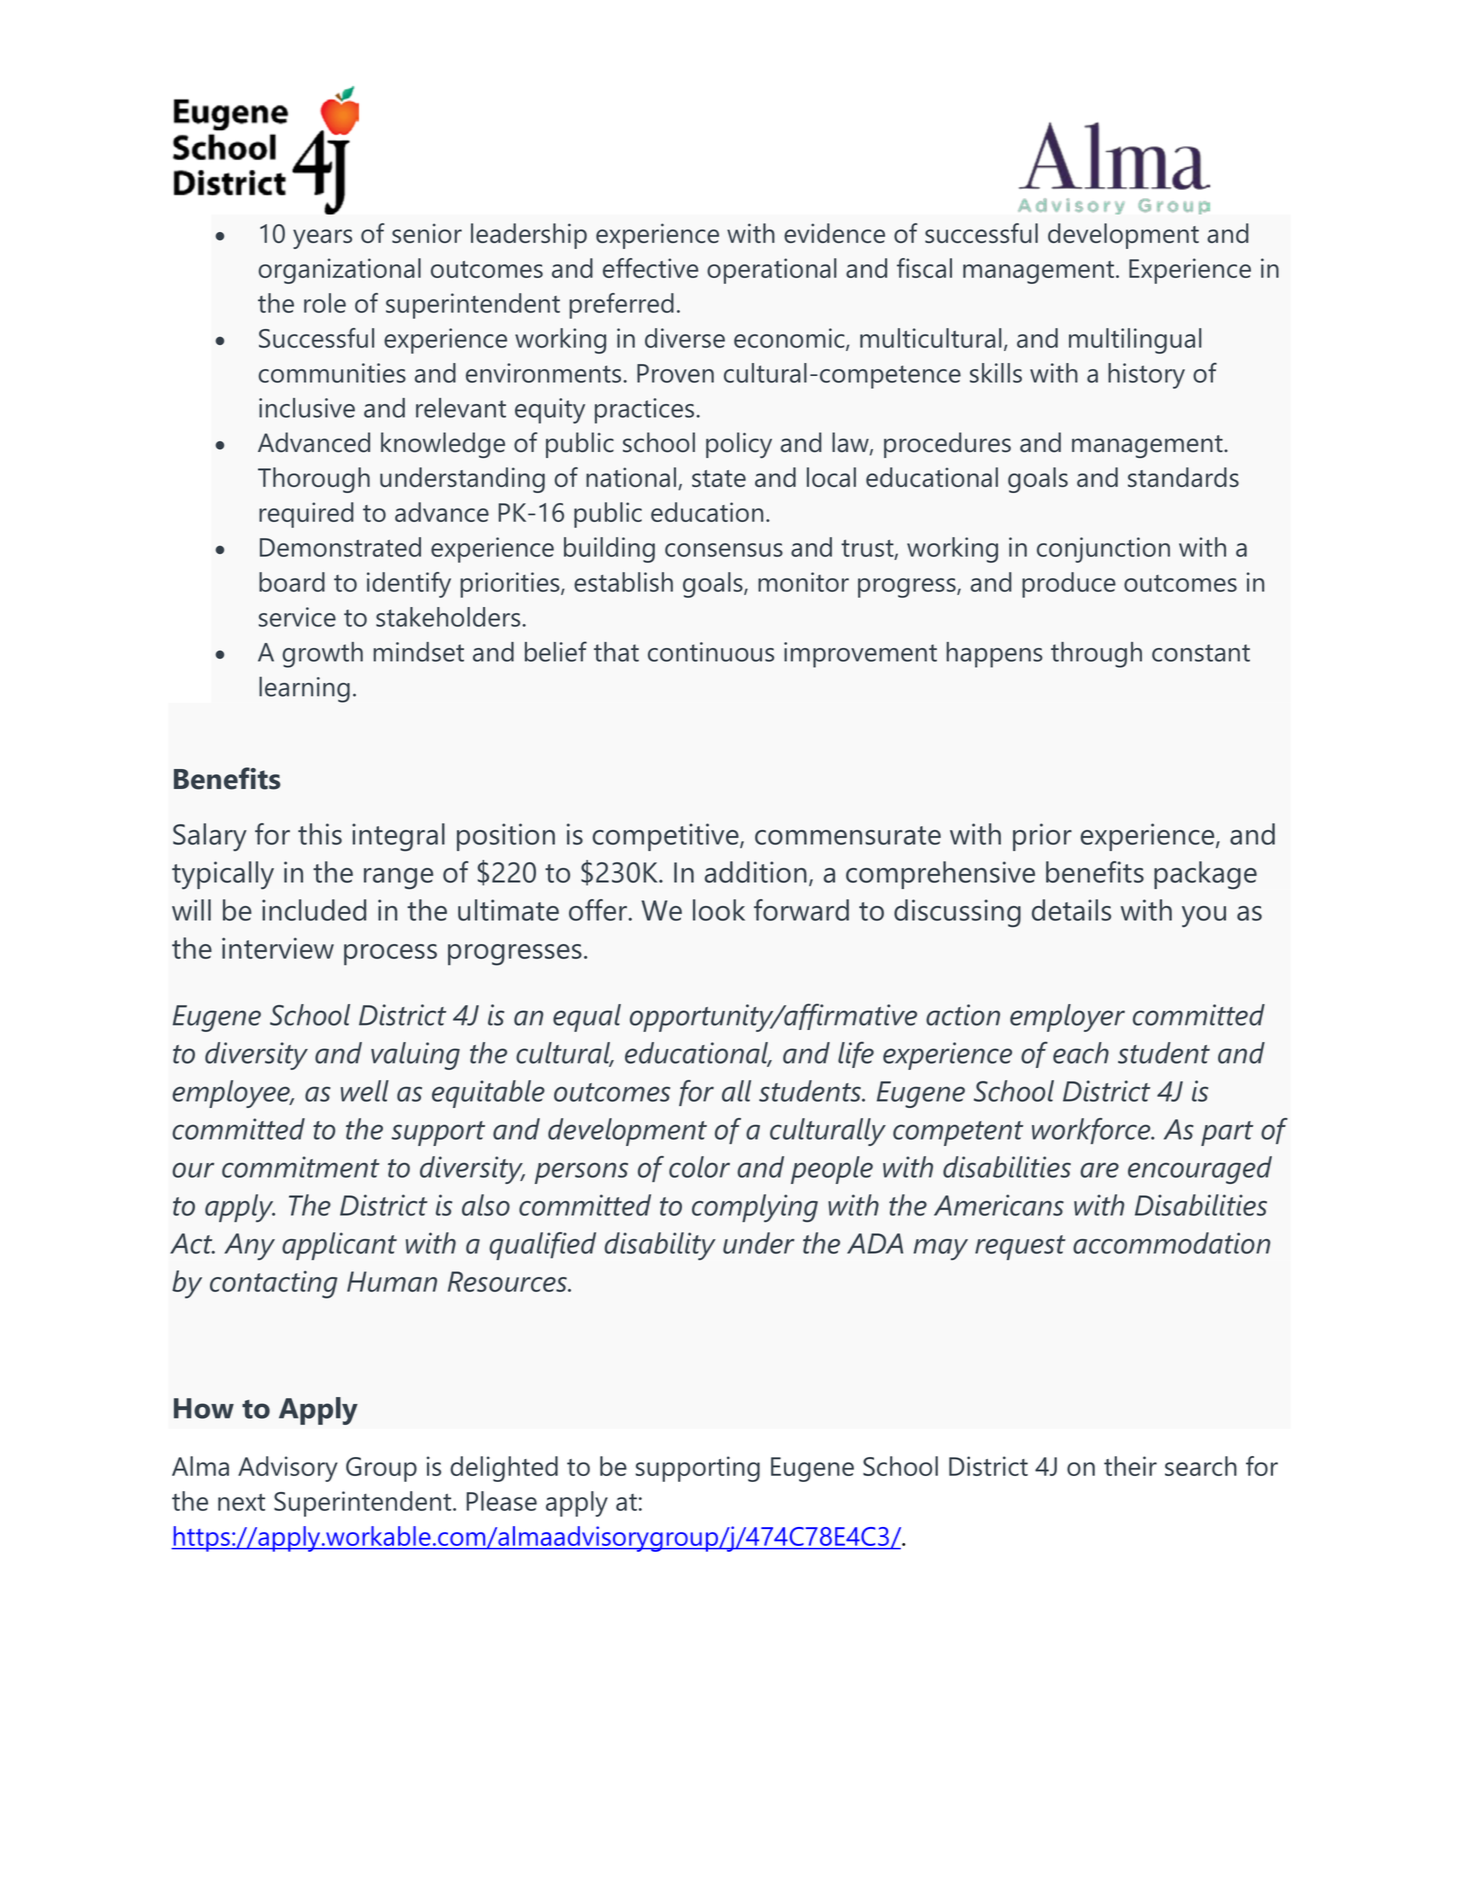 This document has width=1459, height=1888. Describe the element at coordinates (306, 515) in the document. I see `required` at that location.
